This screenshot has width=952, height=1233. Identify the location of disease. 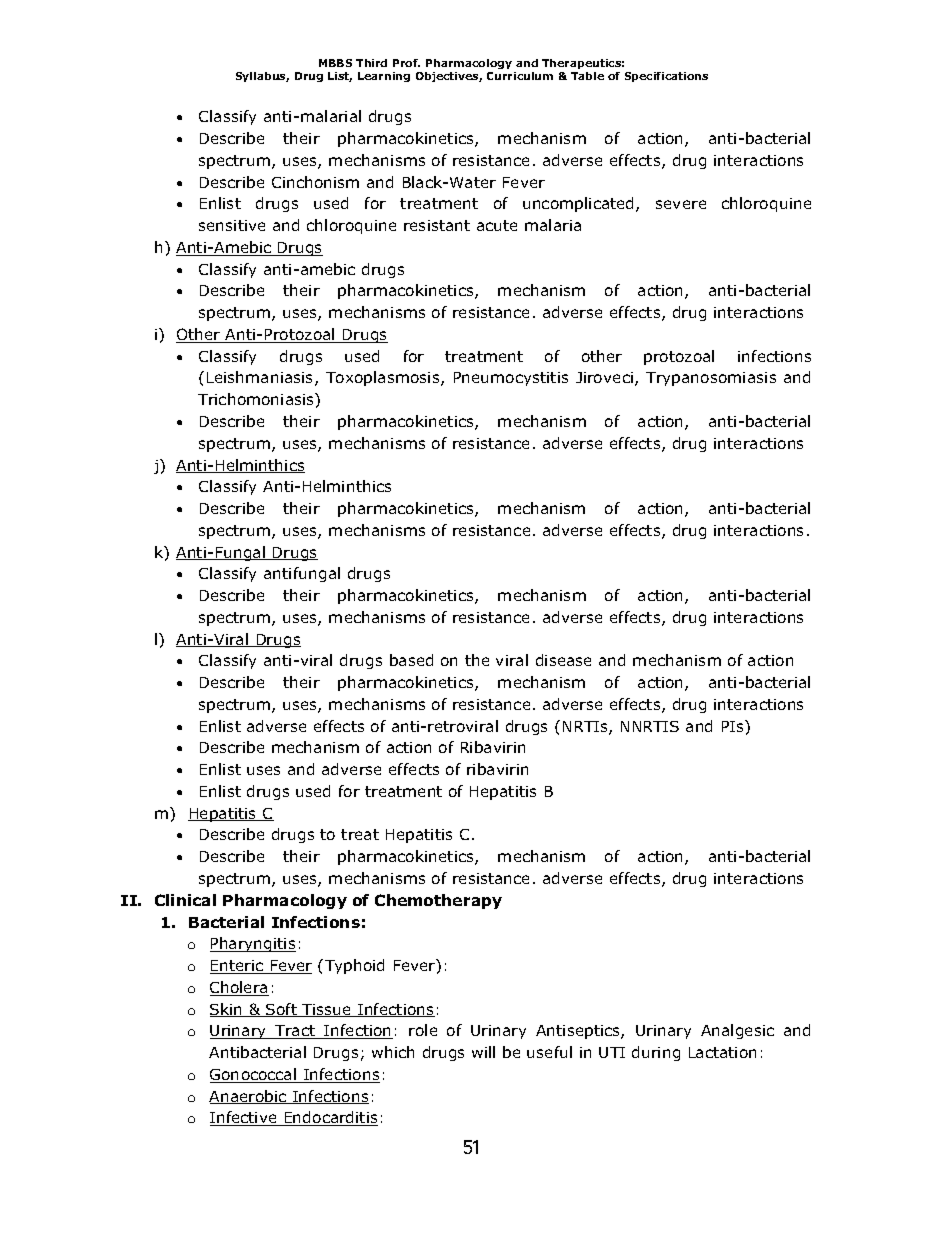
(563, 660).
